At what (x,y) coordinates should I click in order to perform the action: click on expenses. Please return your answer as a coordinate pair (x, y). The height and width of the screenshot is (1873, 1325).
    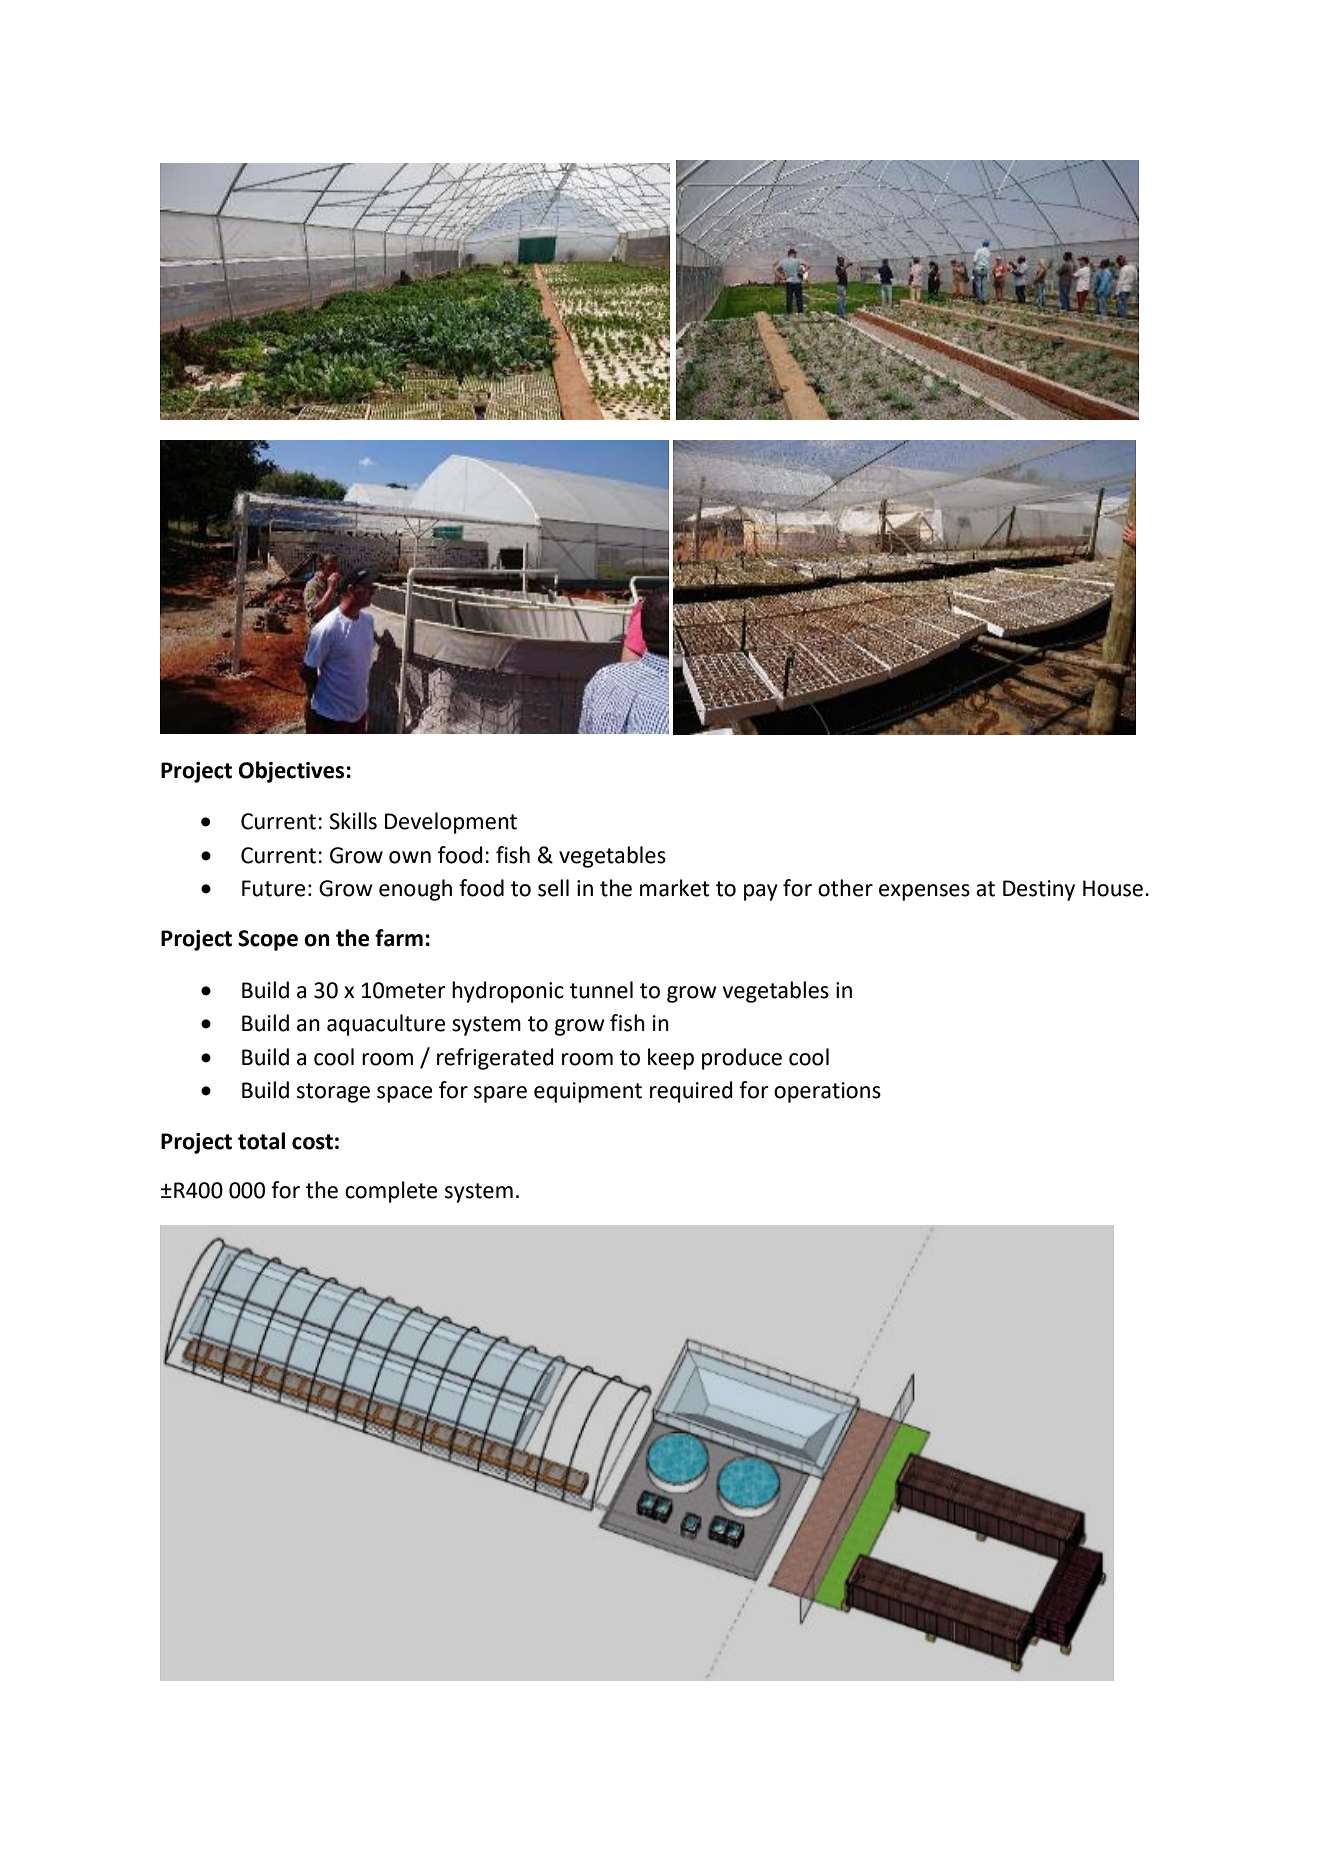
    Looking at the image, I should click on (924, 892).
